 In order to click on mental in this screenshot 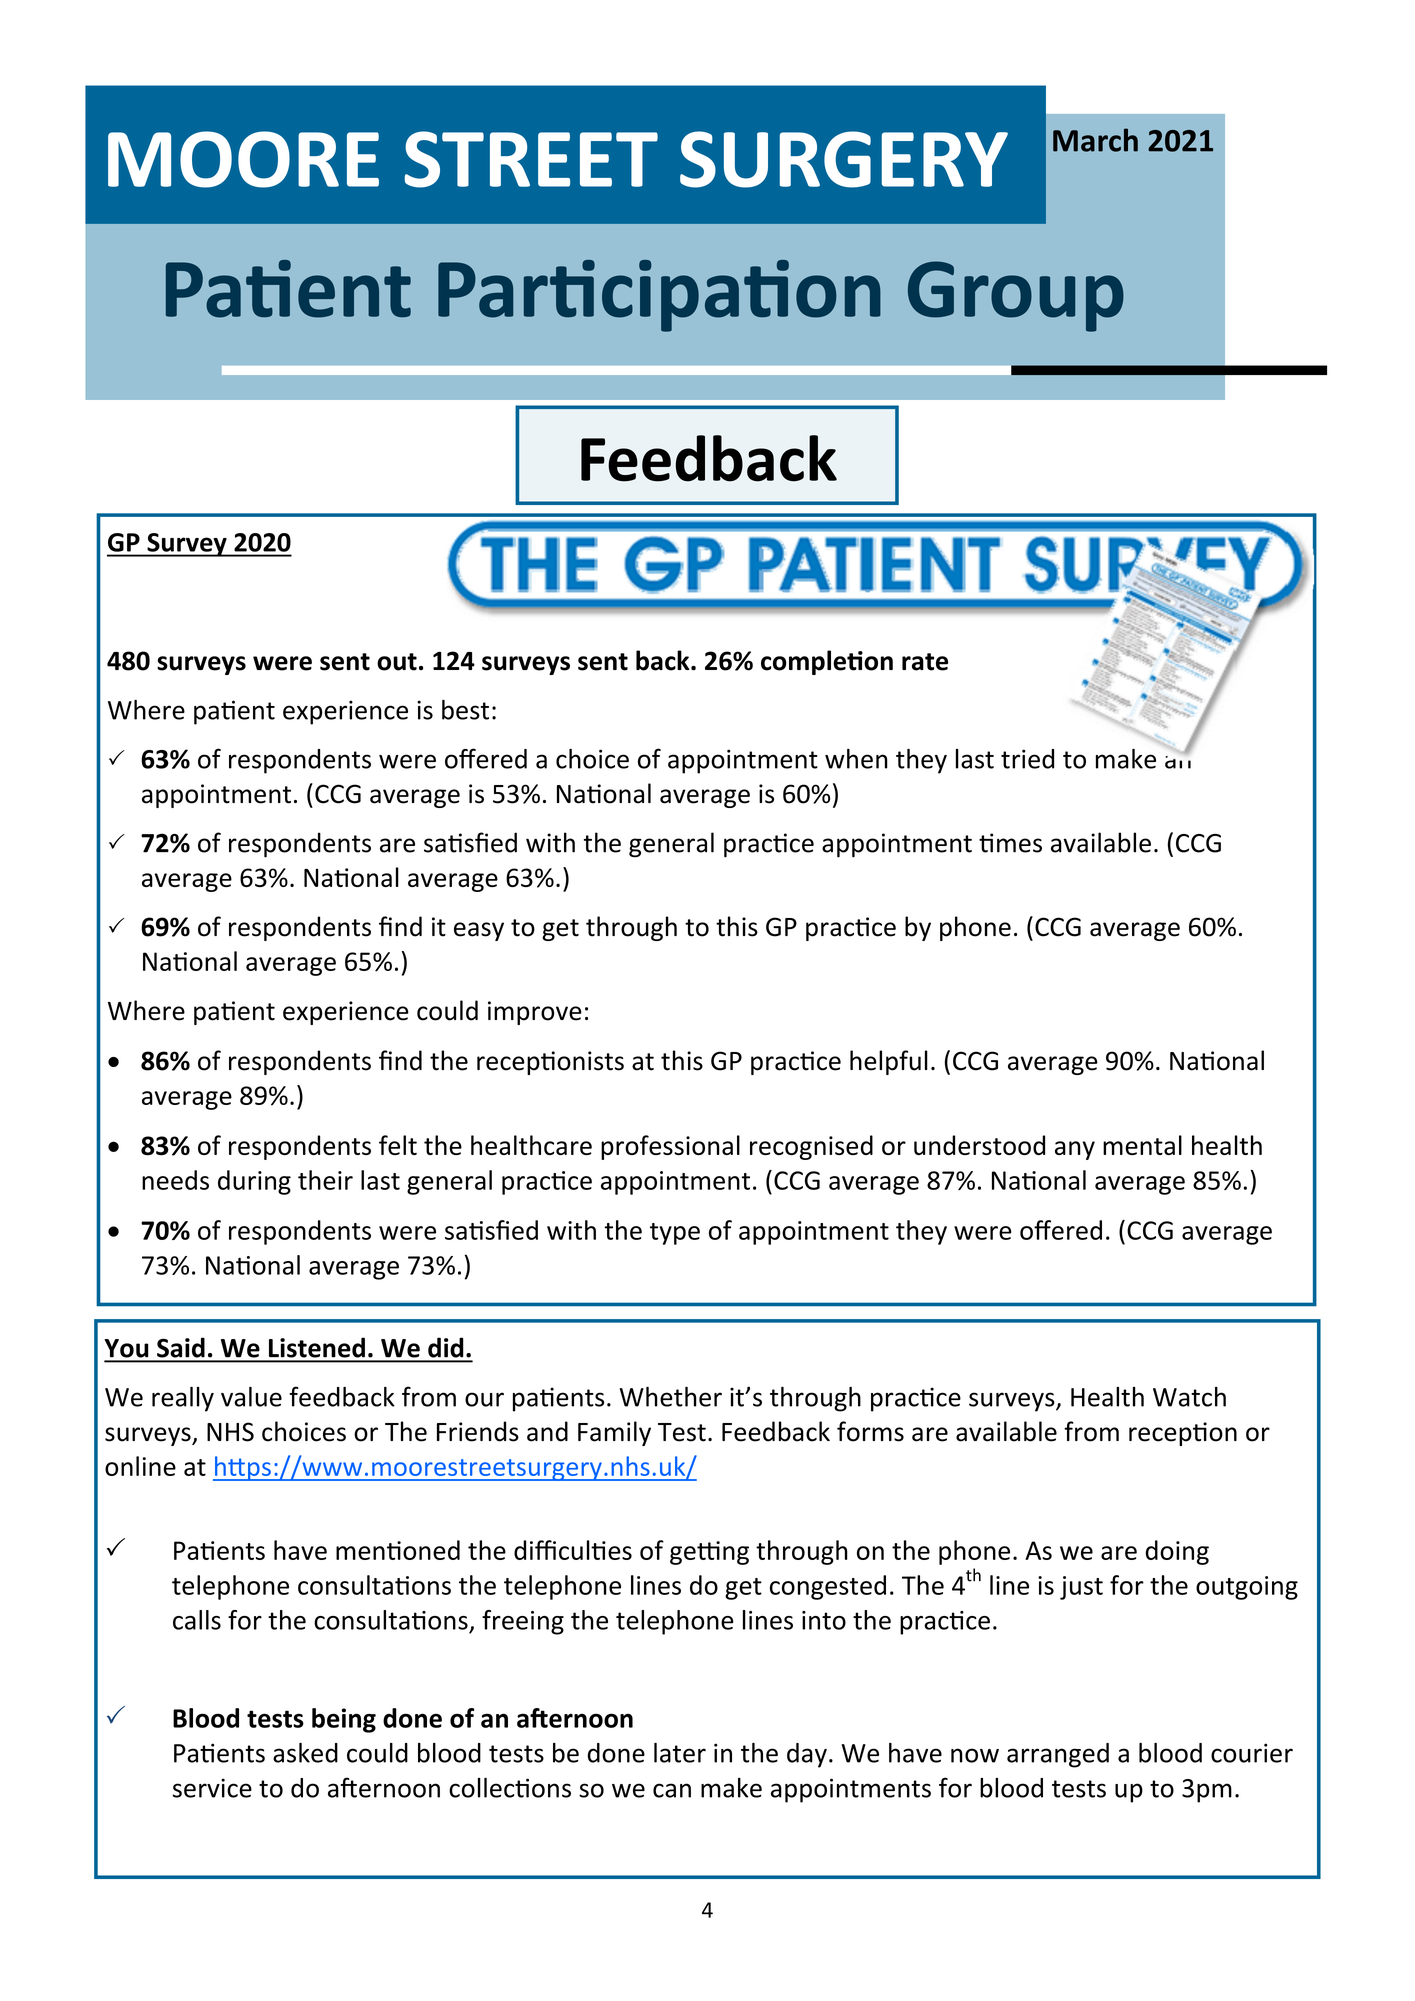, I will do `click(1142, 1145)`.
